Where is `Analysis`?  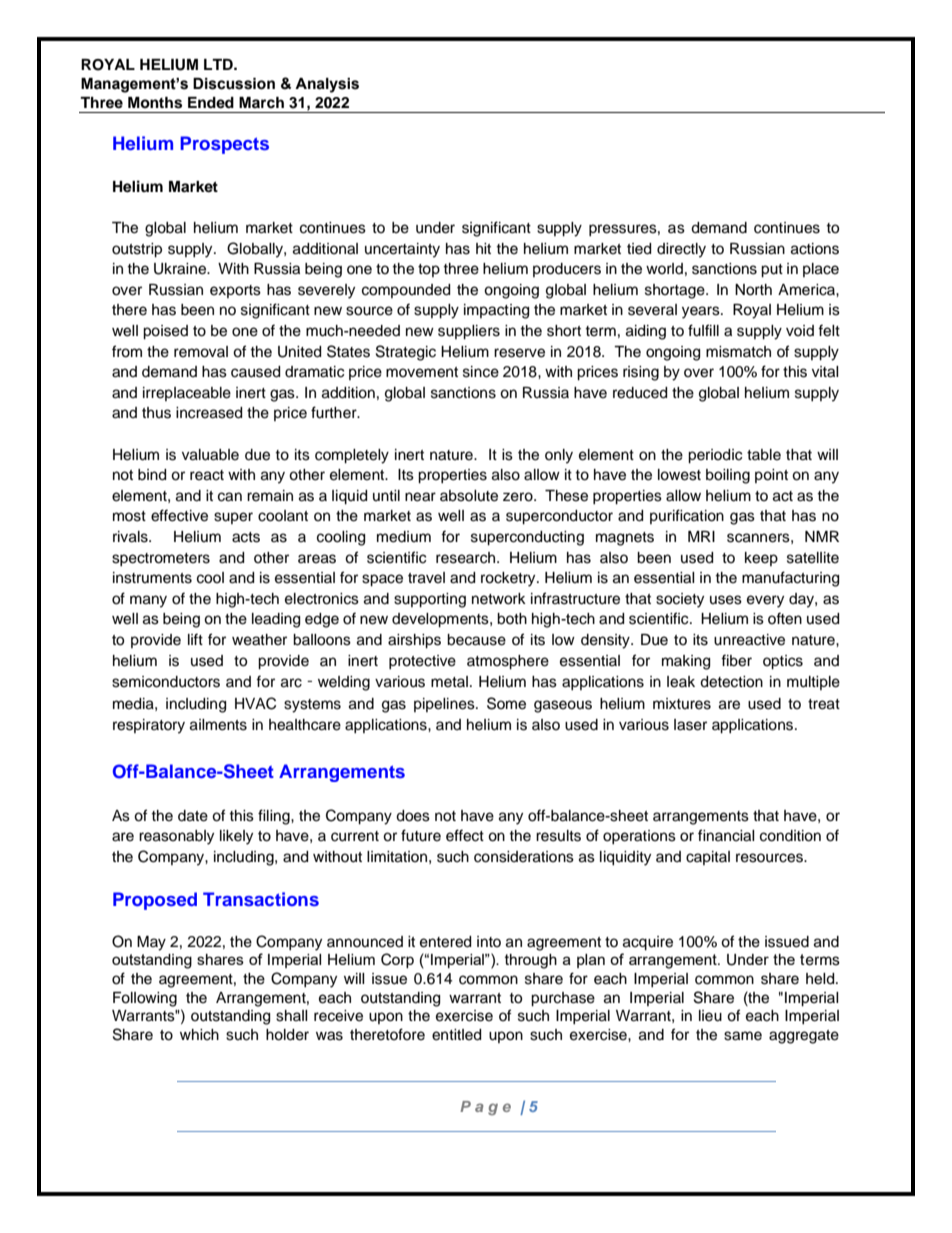 Analysis is located at coordinates (327, 85).
